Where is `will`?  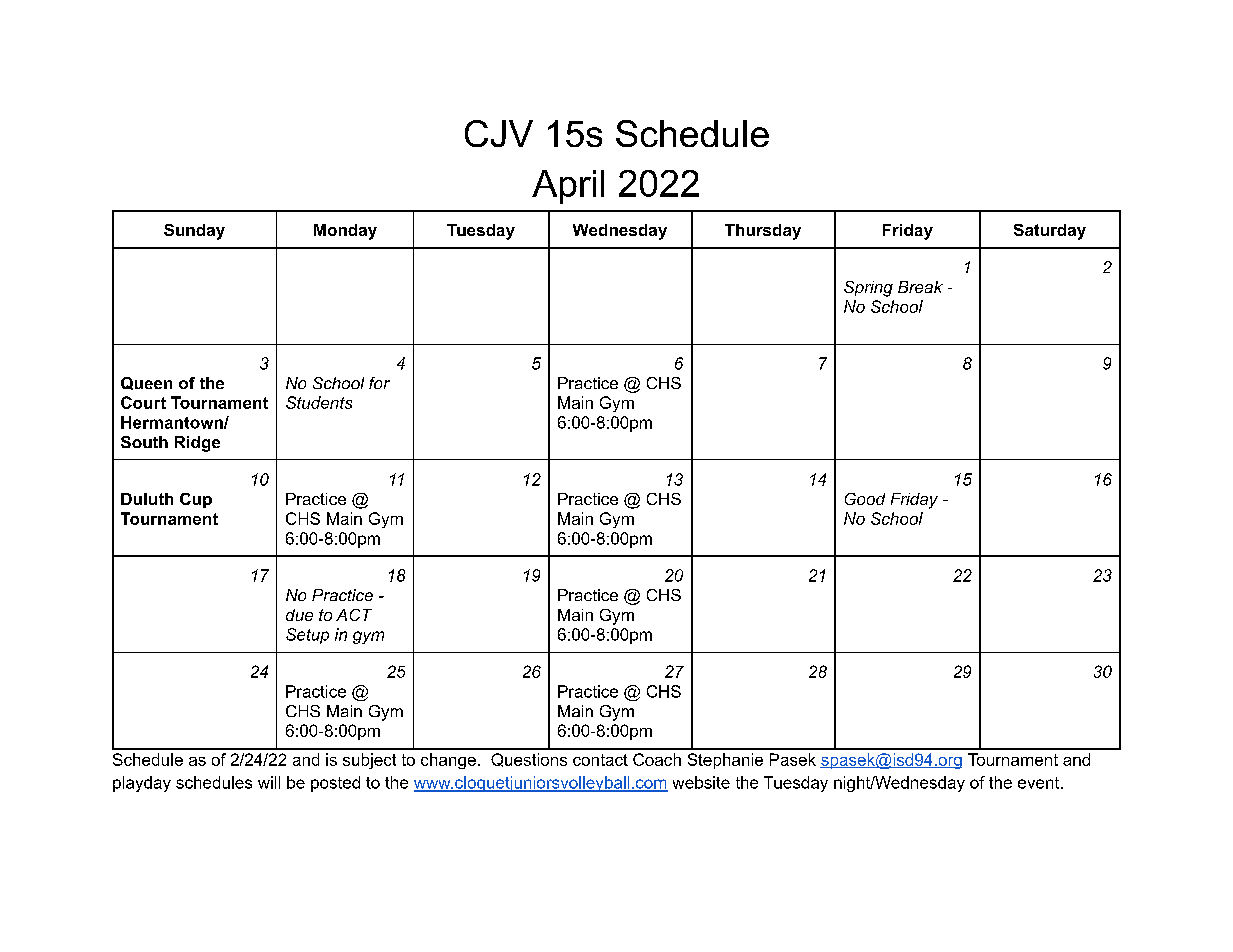
will is located at coordinates (269, 782).
